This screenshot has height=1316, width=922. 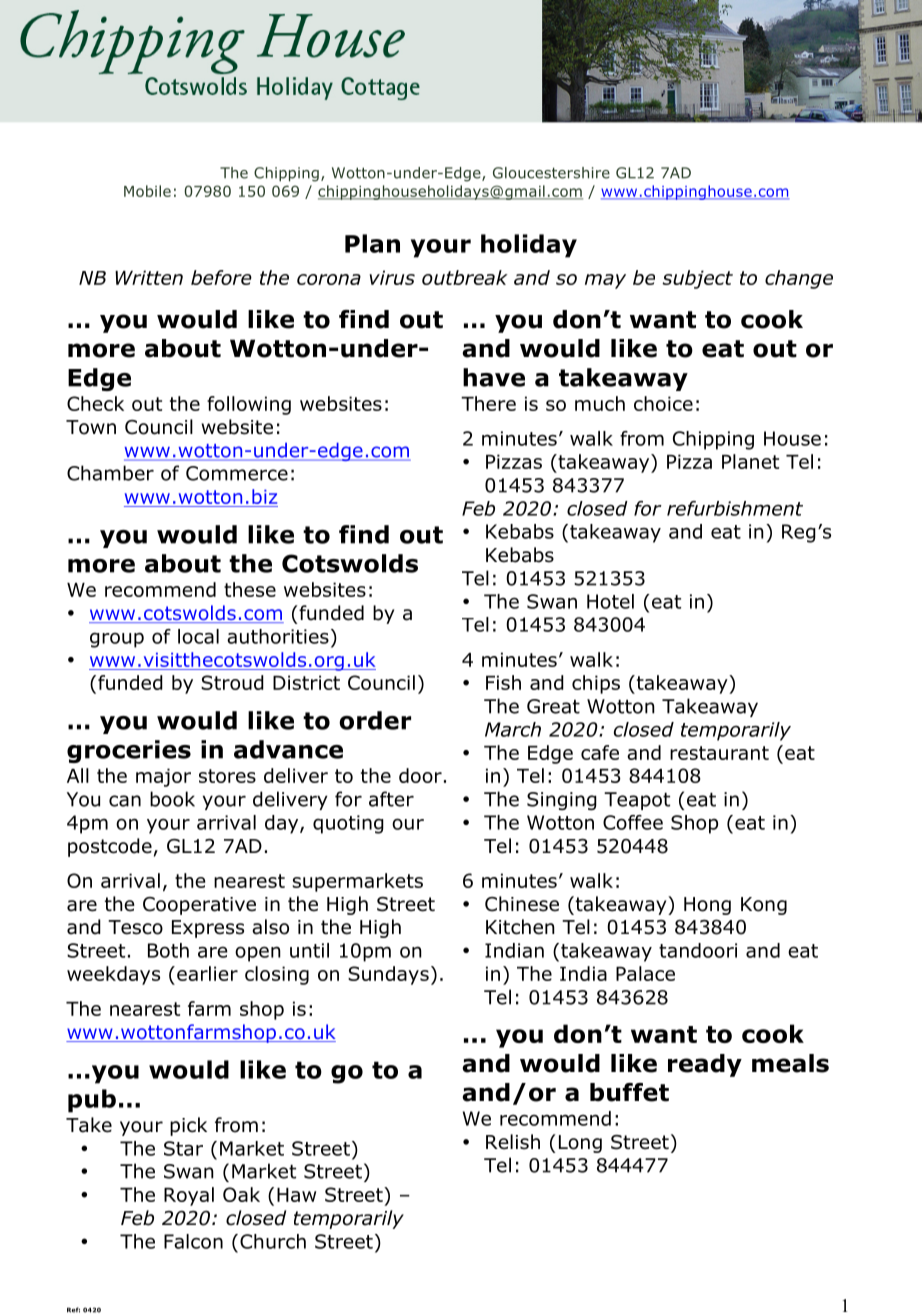 I want to click on subject, so click(x=697, y=279).
